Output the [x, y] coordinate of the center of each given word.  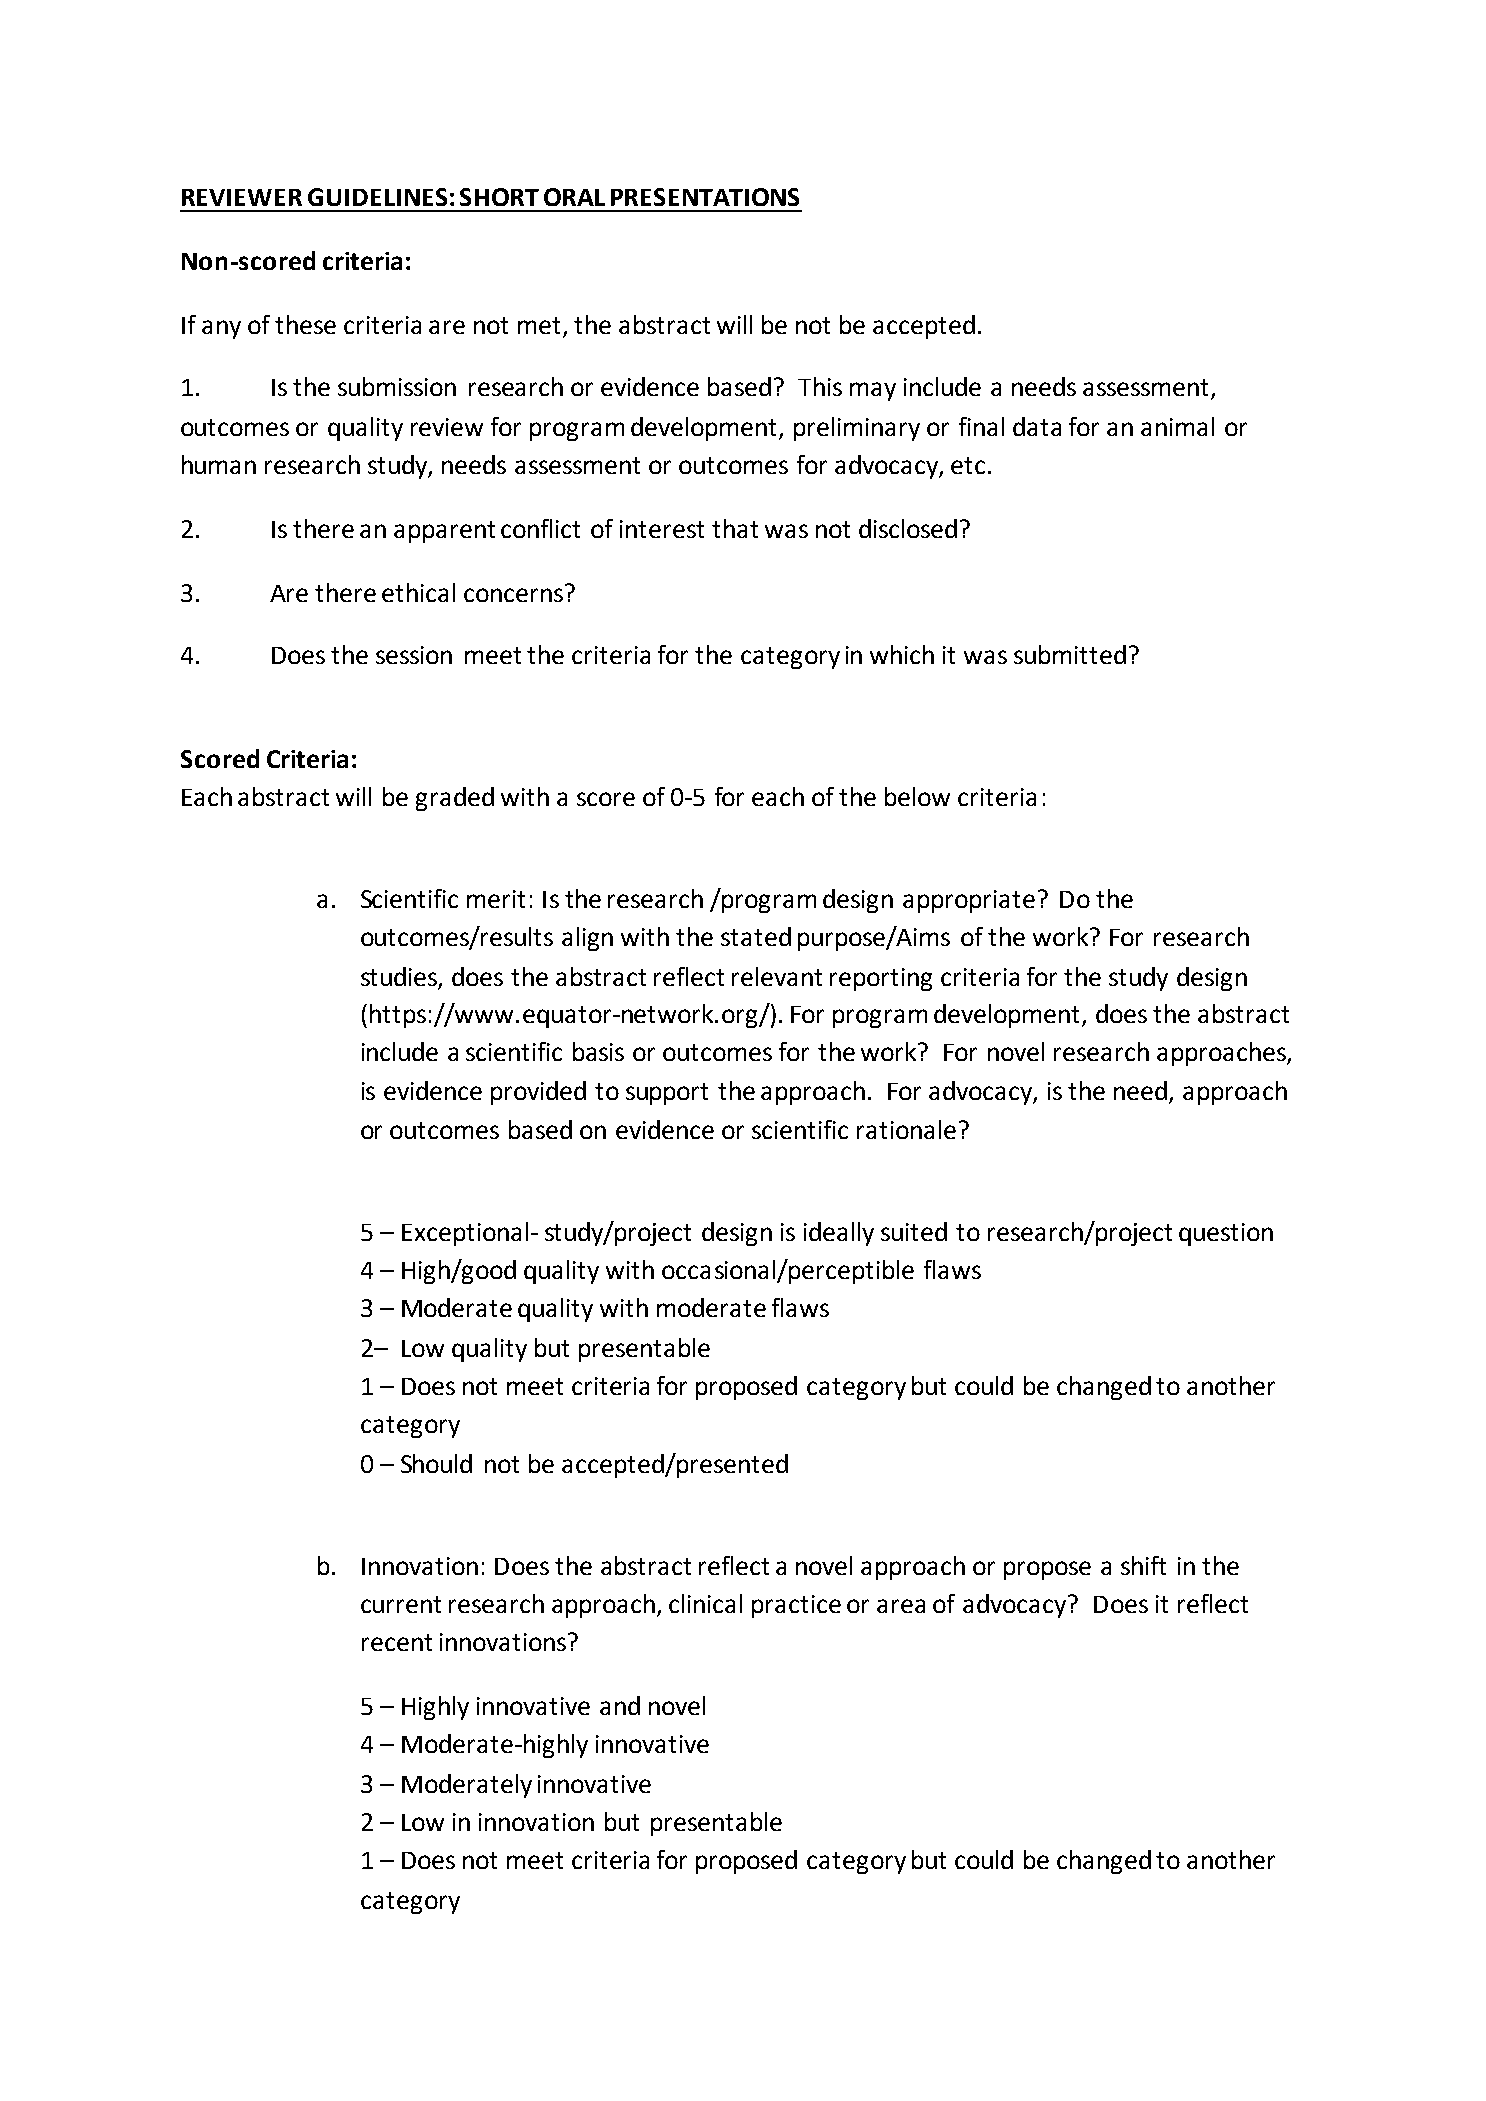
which [902, 654]
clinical [705, 1603]
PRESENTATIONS [705, 197]
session [414, 655]
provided [538, 1093]
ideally [839, 1234]
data [1037, 426]
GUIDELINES [377, 197]
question [1226, 1234]
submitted [1070, 654]
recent [397, 1642]
